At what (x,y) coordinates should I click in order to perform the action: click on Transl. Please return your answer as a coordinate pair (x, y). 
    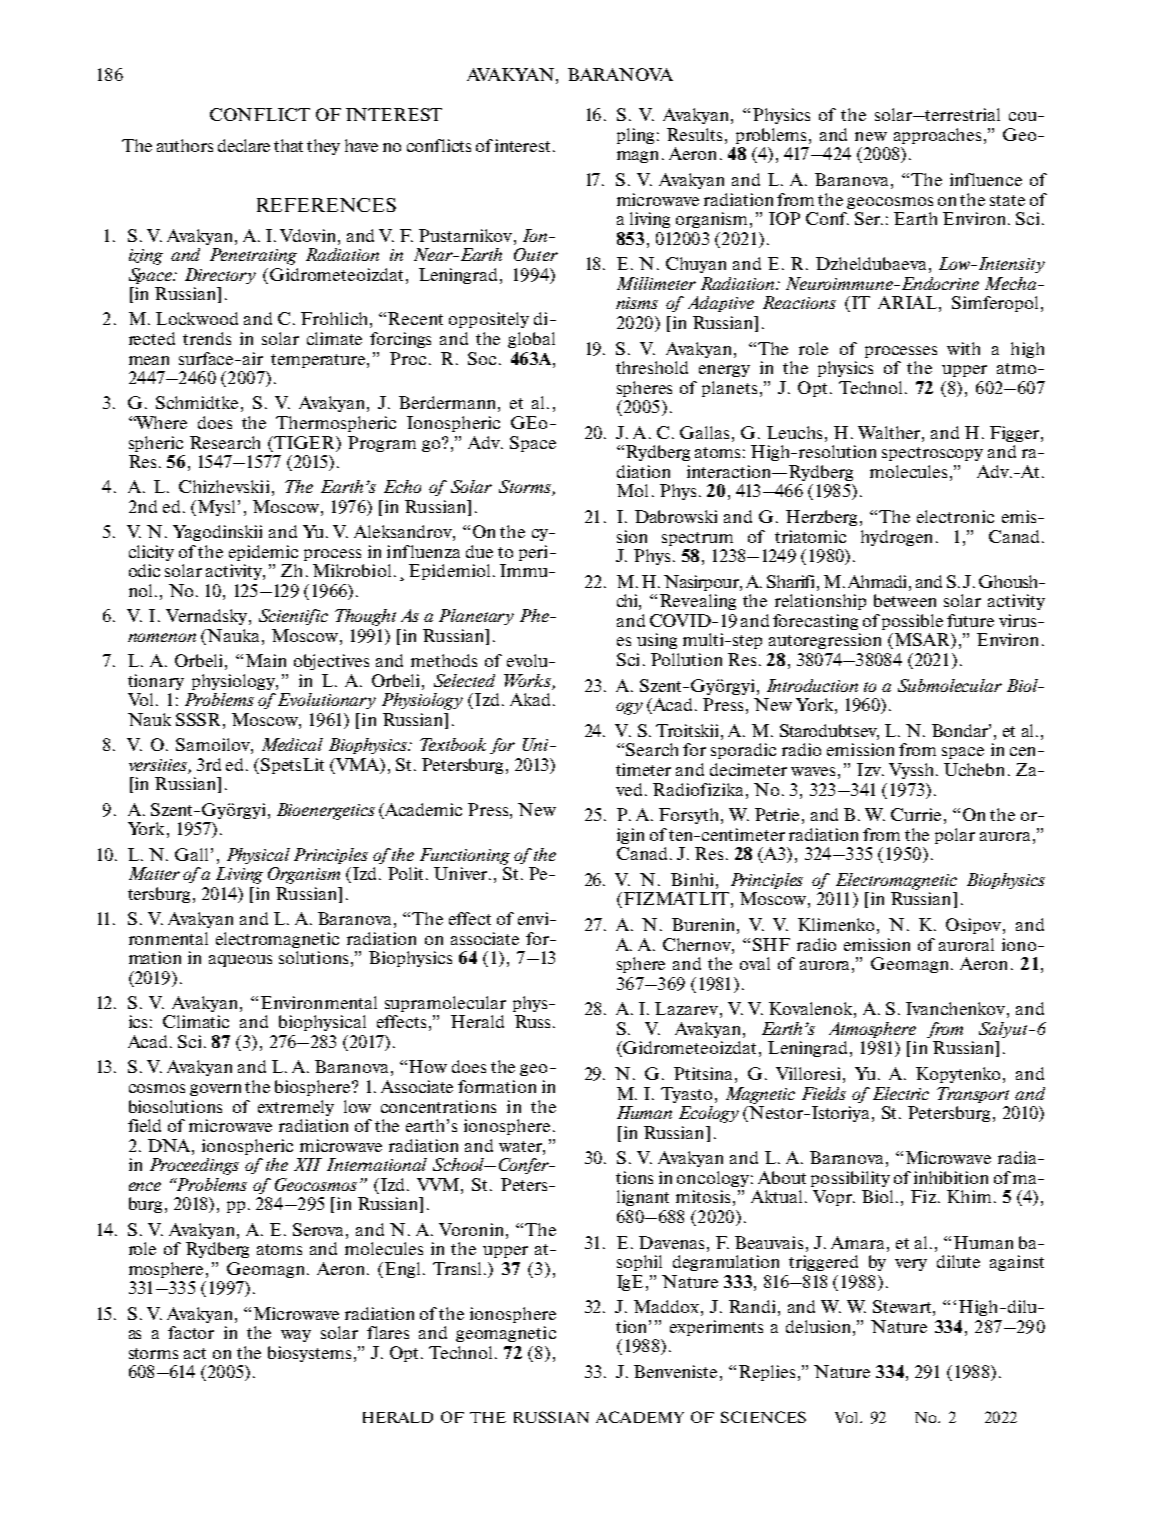
    Looking at the image, I should click on (459, 1268).
